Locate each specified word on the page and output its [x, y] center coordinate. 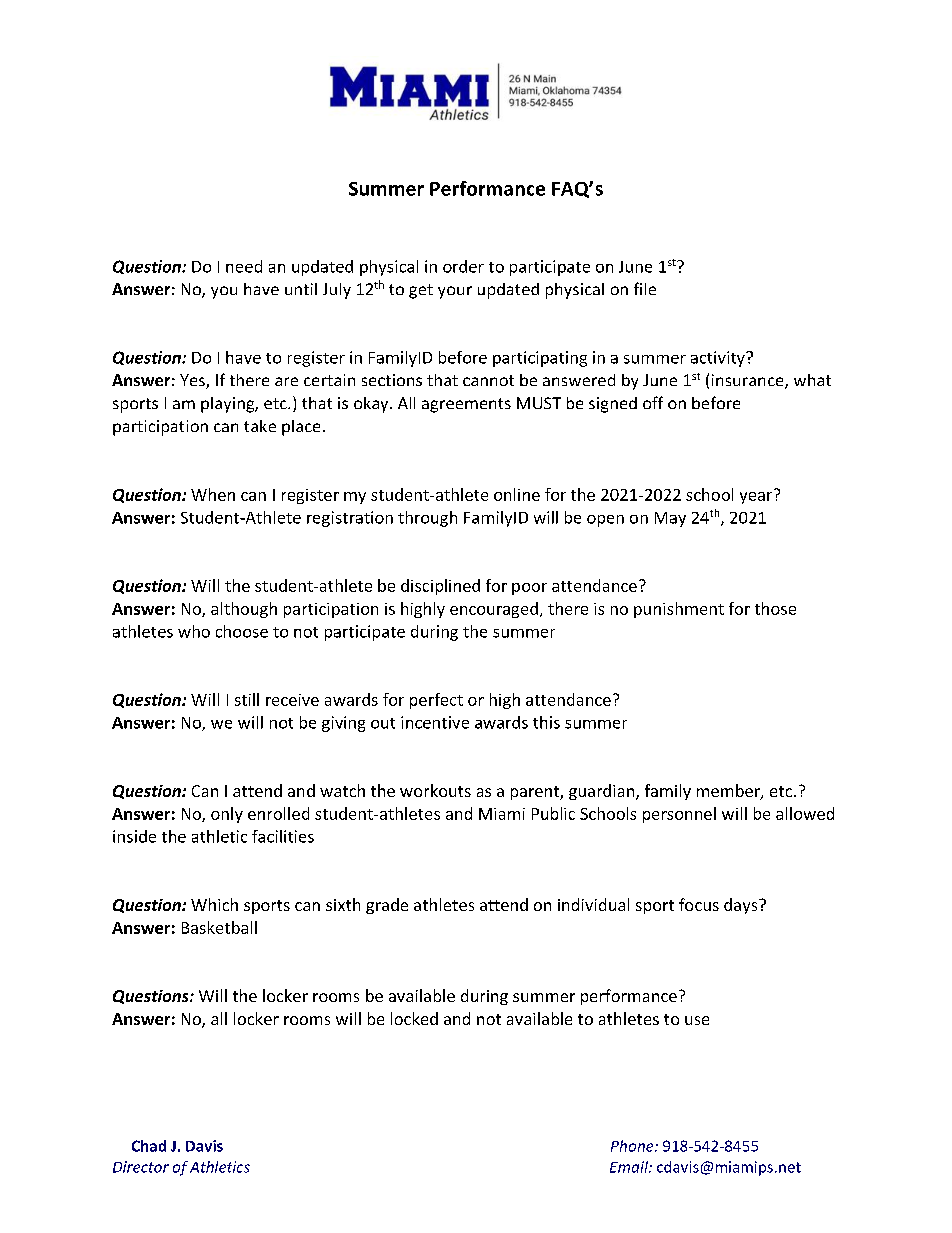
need [244, 266]
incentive [435, 722]
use [697, 1020]
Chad [149, 1146]
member [729, 792]
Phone [633, 1146]
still [247, 699]
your [455, 292]
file [645, 288]
